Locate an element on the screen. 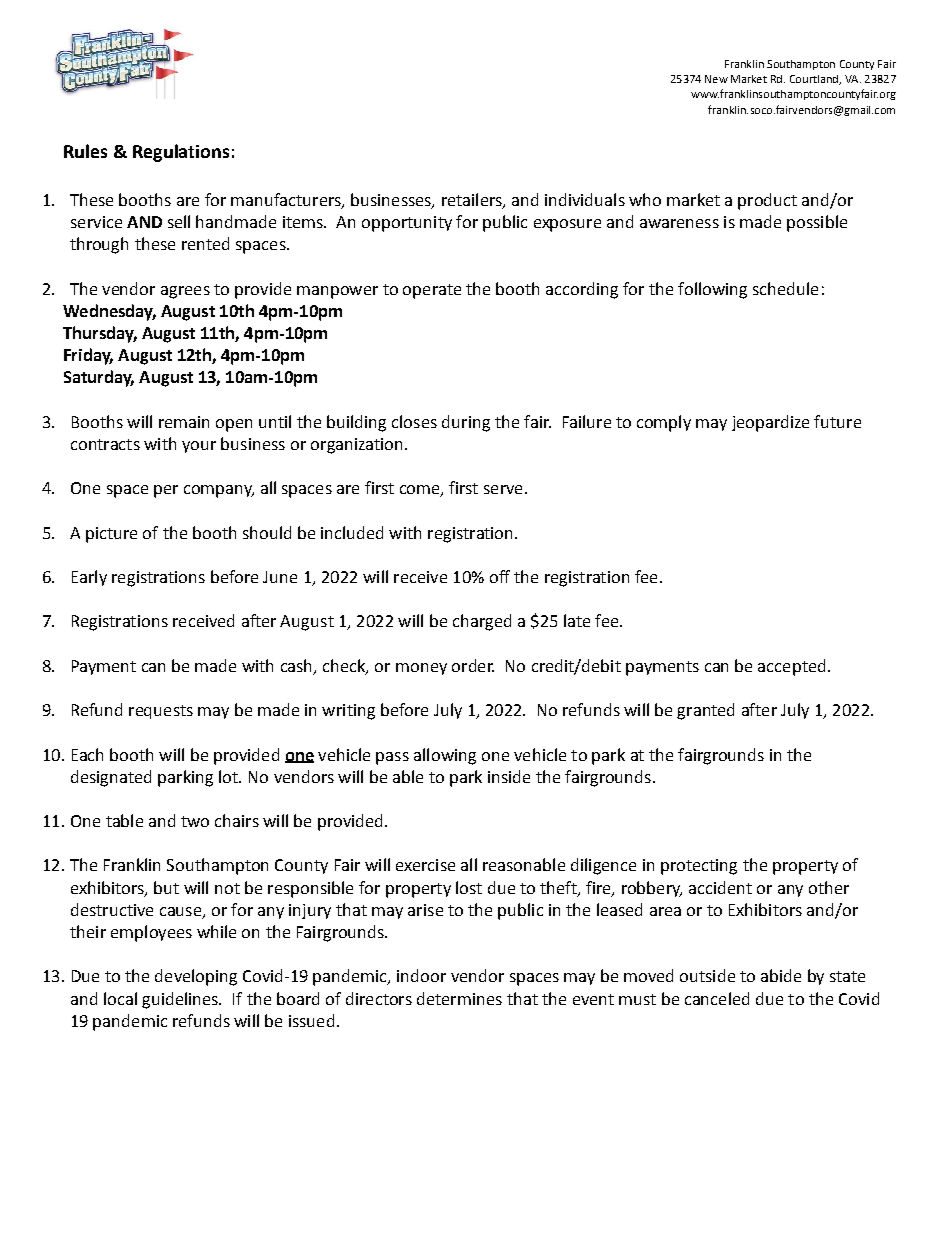 The image size is (952, 1233). agrees is located at coordinates (185, 292).
